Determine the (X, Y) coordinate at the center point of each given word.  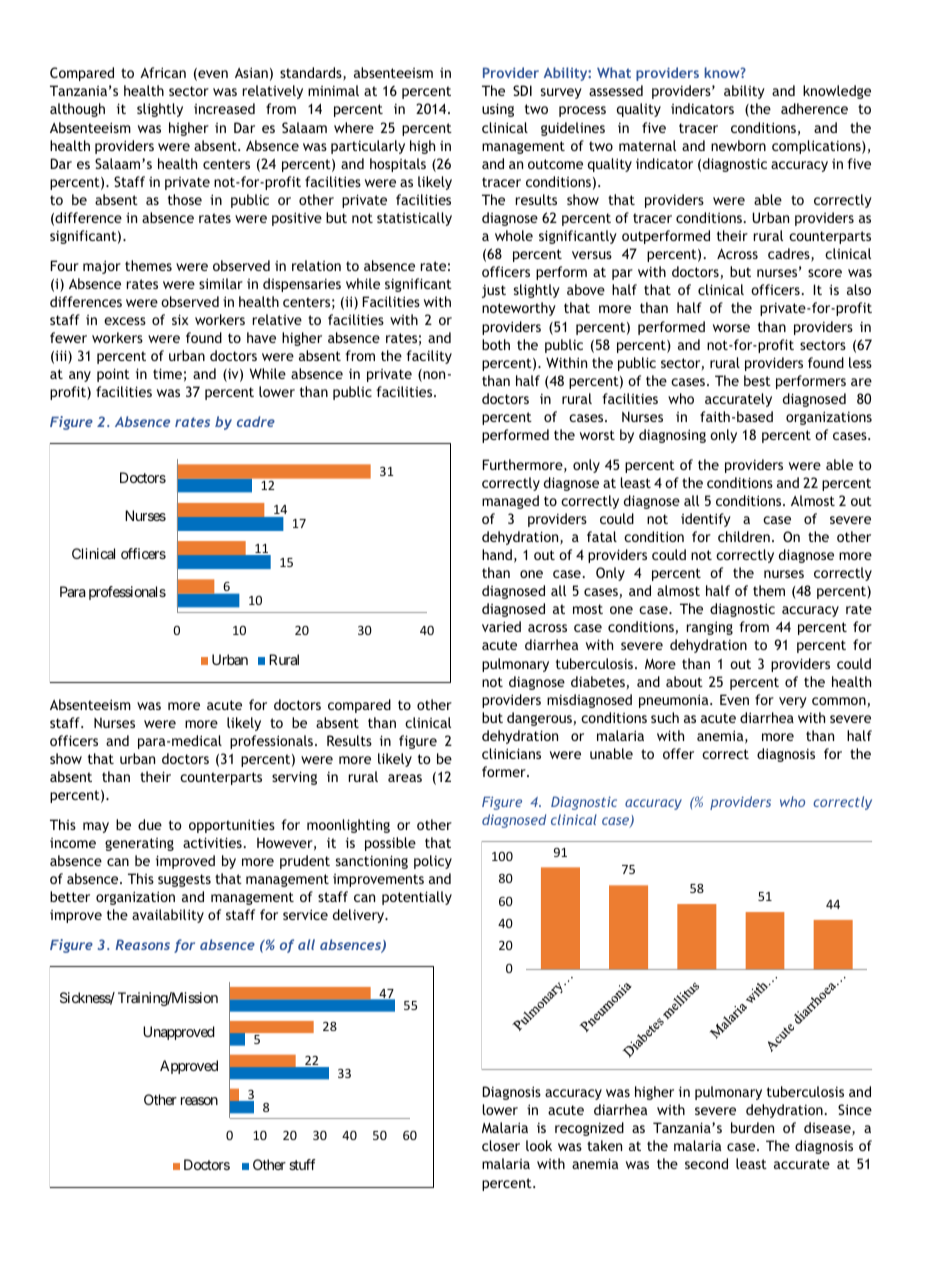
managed (510, 502)
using (498, 110)
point (113, 375)
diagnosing (672, 436)
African (163, 72)
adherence (814, 108)
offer (678, 753)
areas (405, 778)
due (150, 824)
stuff (302, 1164)
